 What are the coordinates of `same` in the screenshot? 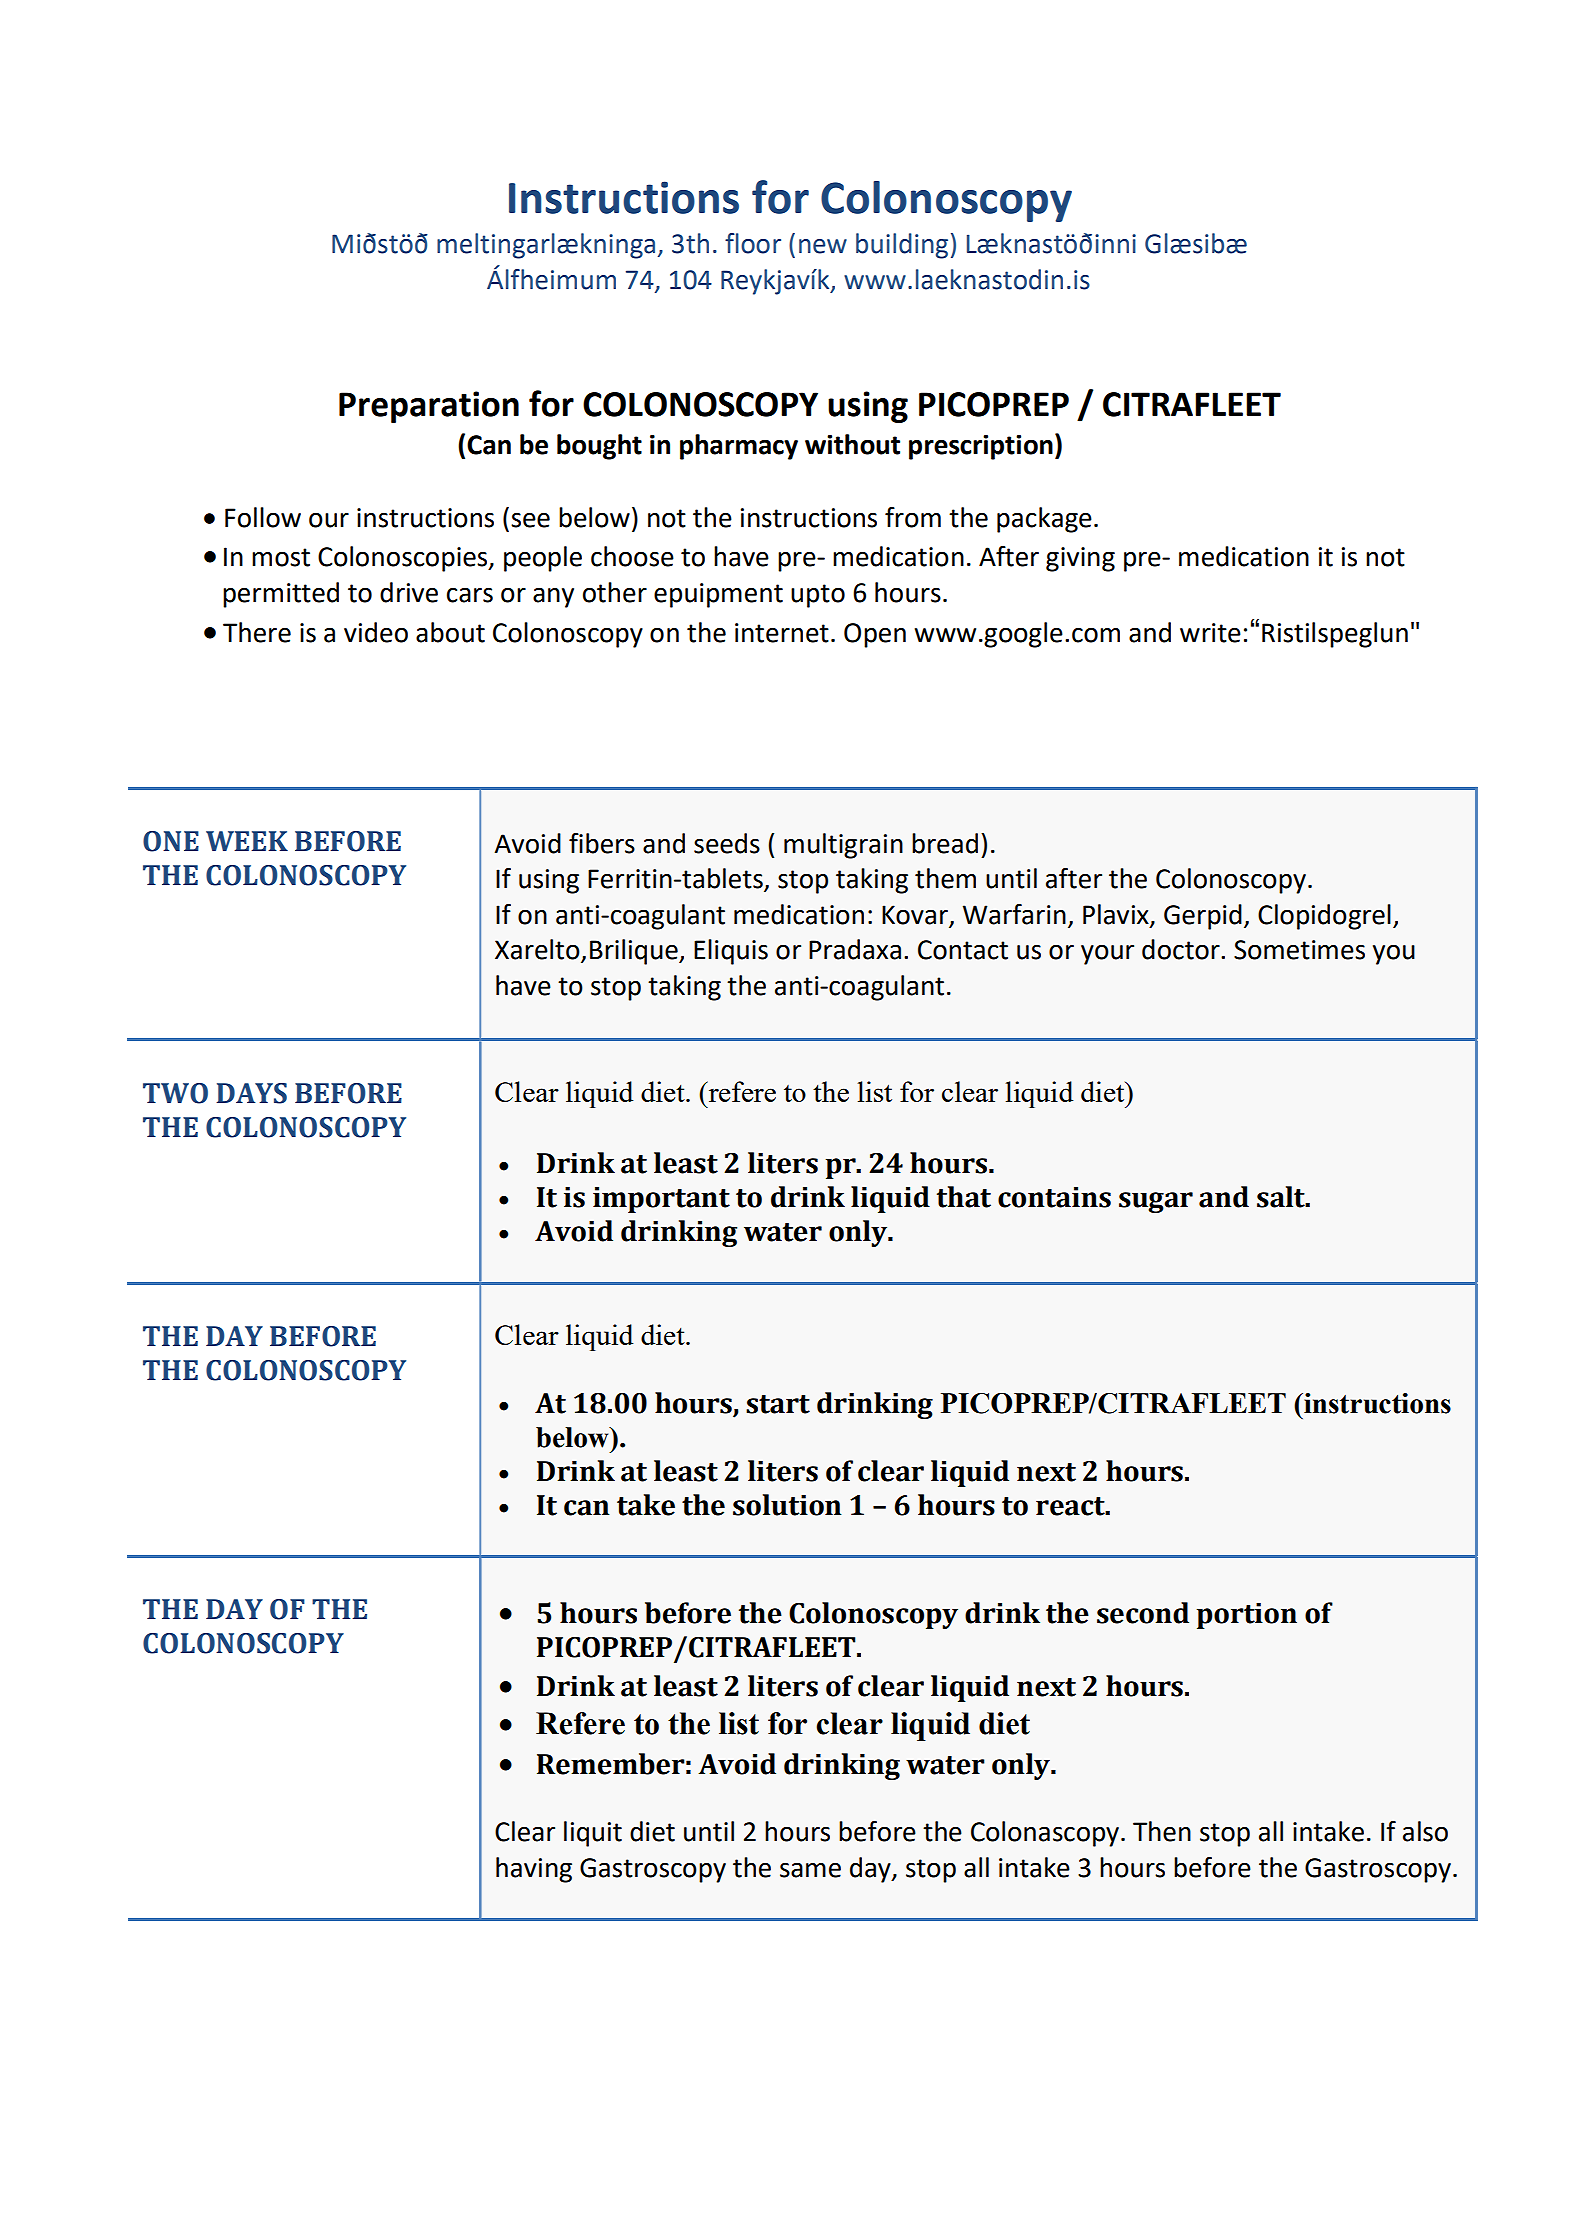 It's located at (810, 1870).
